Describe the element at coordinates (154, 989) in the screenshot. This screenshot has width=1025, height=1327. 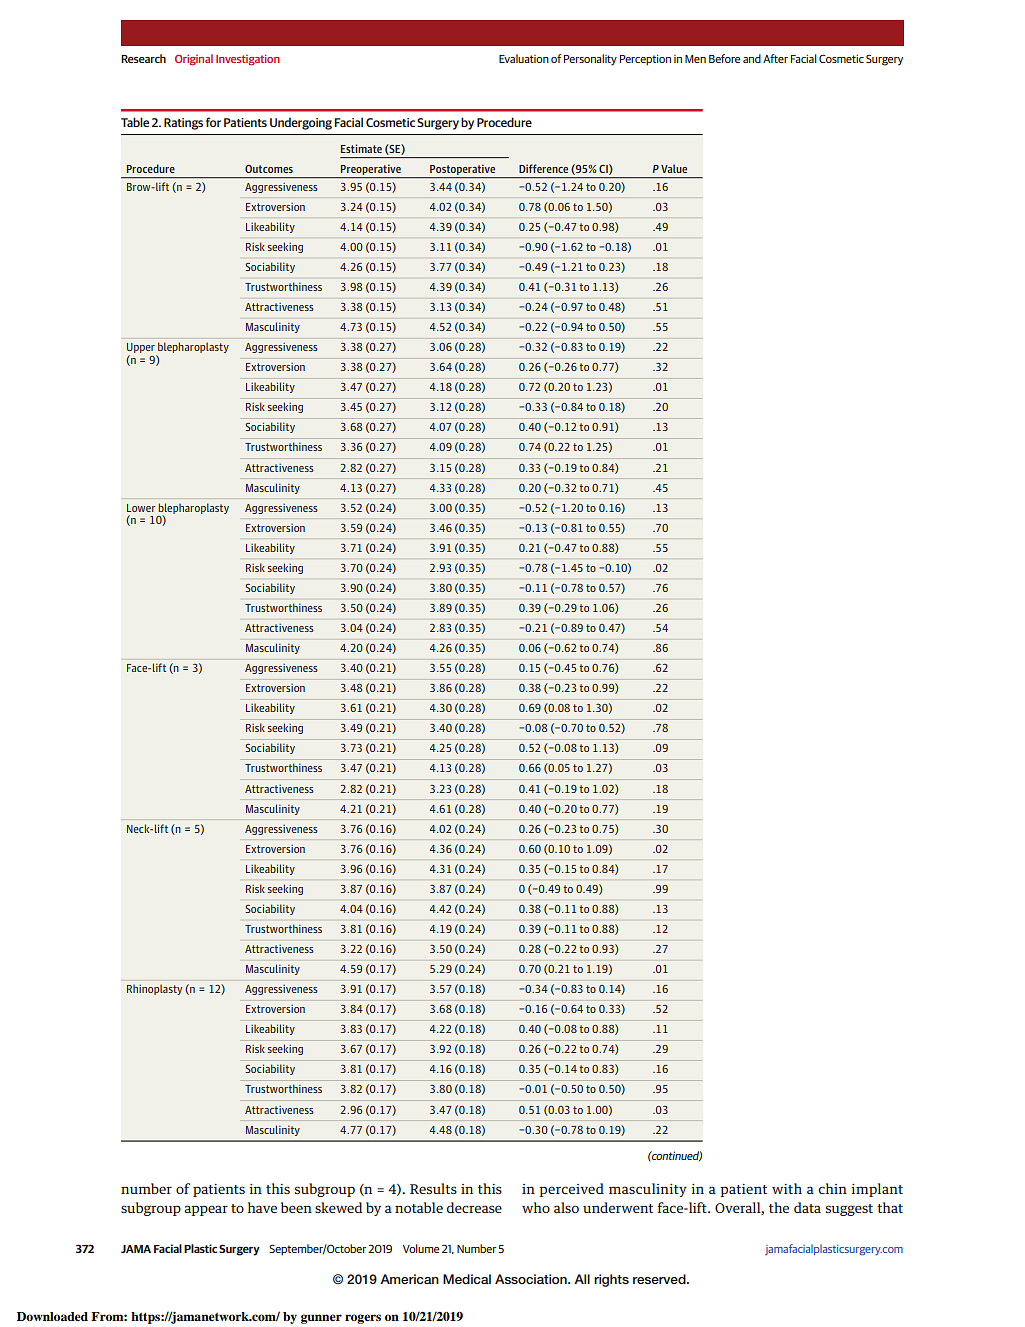
I see `Rhinoplasty` at that location.
